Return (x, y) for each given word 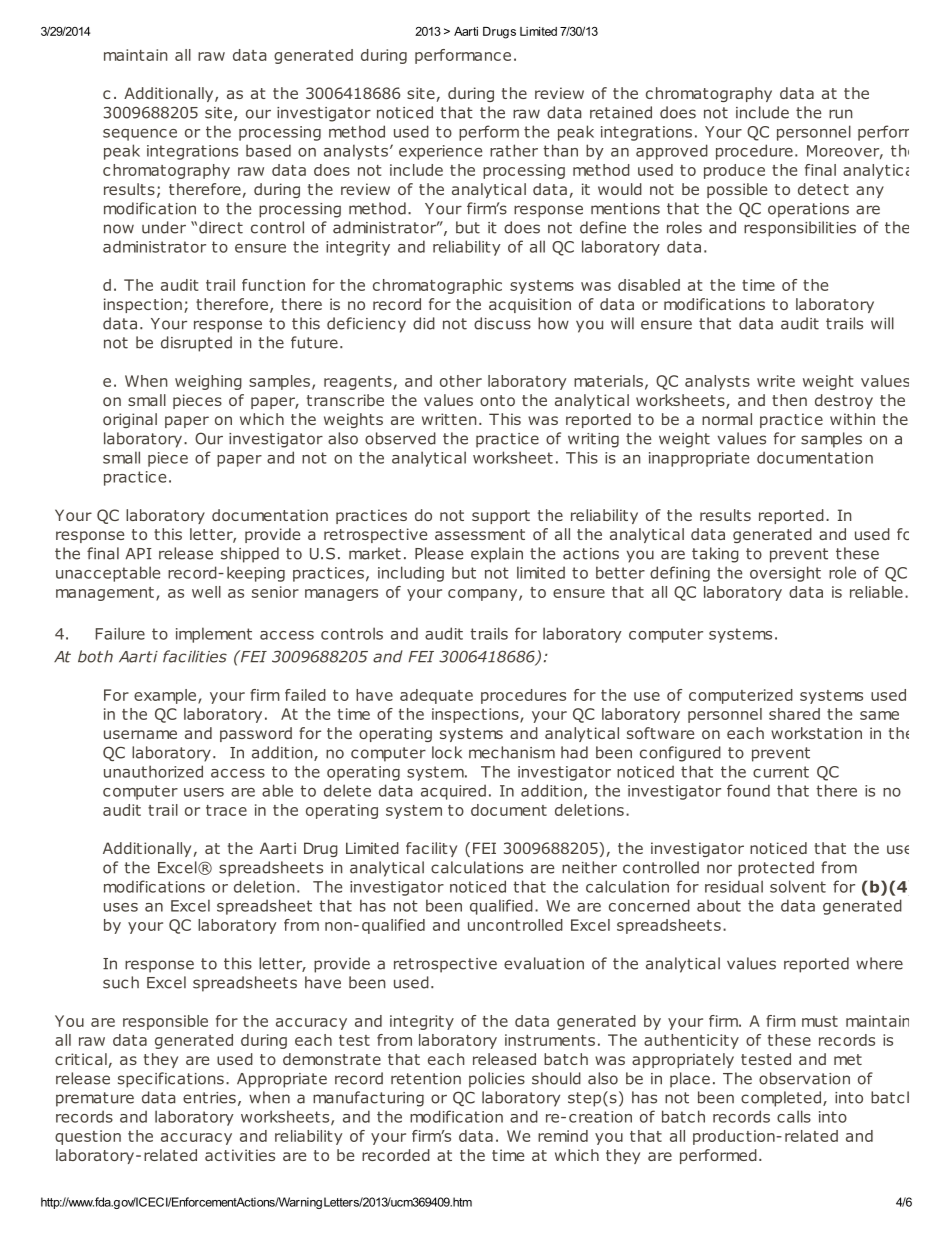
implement (214, 635)
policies (497, 1080)
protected (776, 869)
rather (514, 150)
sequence (140, 135)
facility (431, 849)
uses (121, 907)
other (461, 381)
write (776, 381)
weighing (208, 382)
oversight (785, 574)
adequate (436, 696)
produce (734, 171)
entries (209, 1098)
